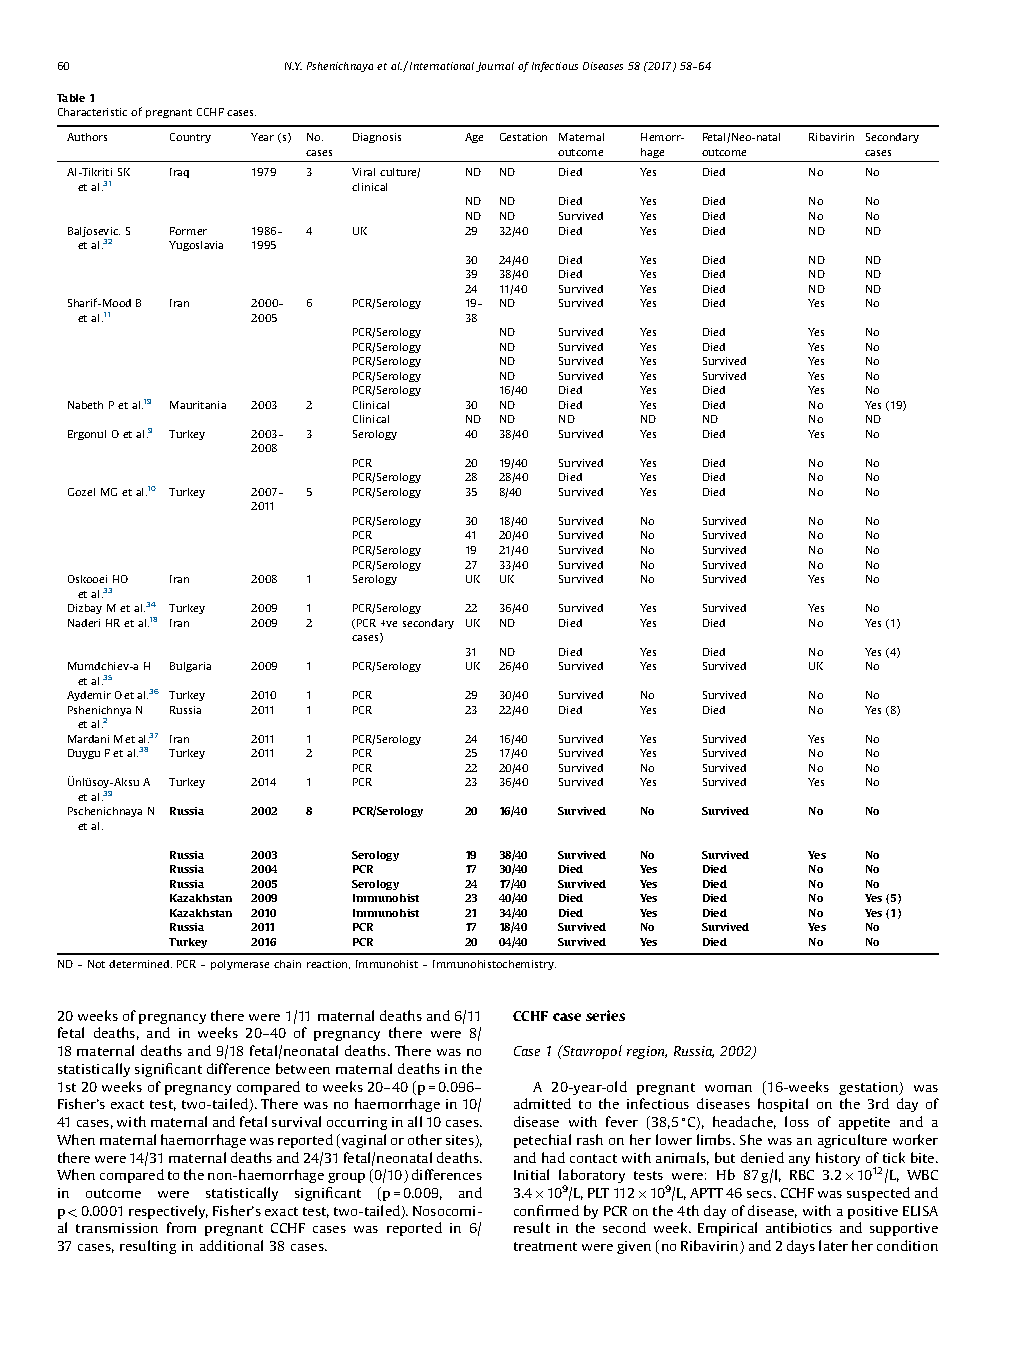 The height and width of the page is (1345, 1009). I want to click on region, so click(647, 1052).
